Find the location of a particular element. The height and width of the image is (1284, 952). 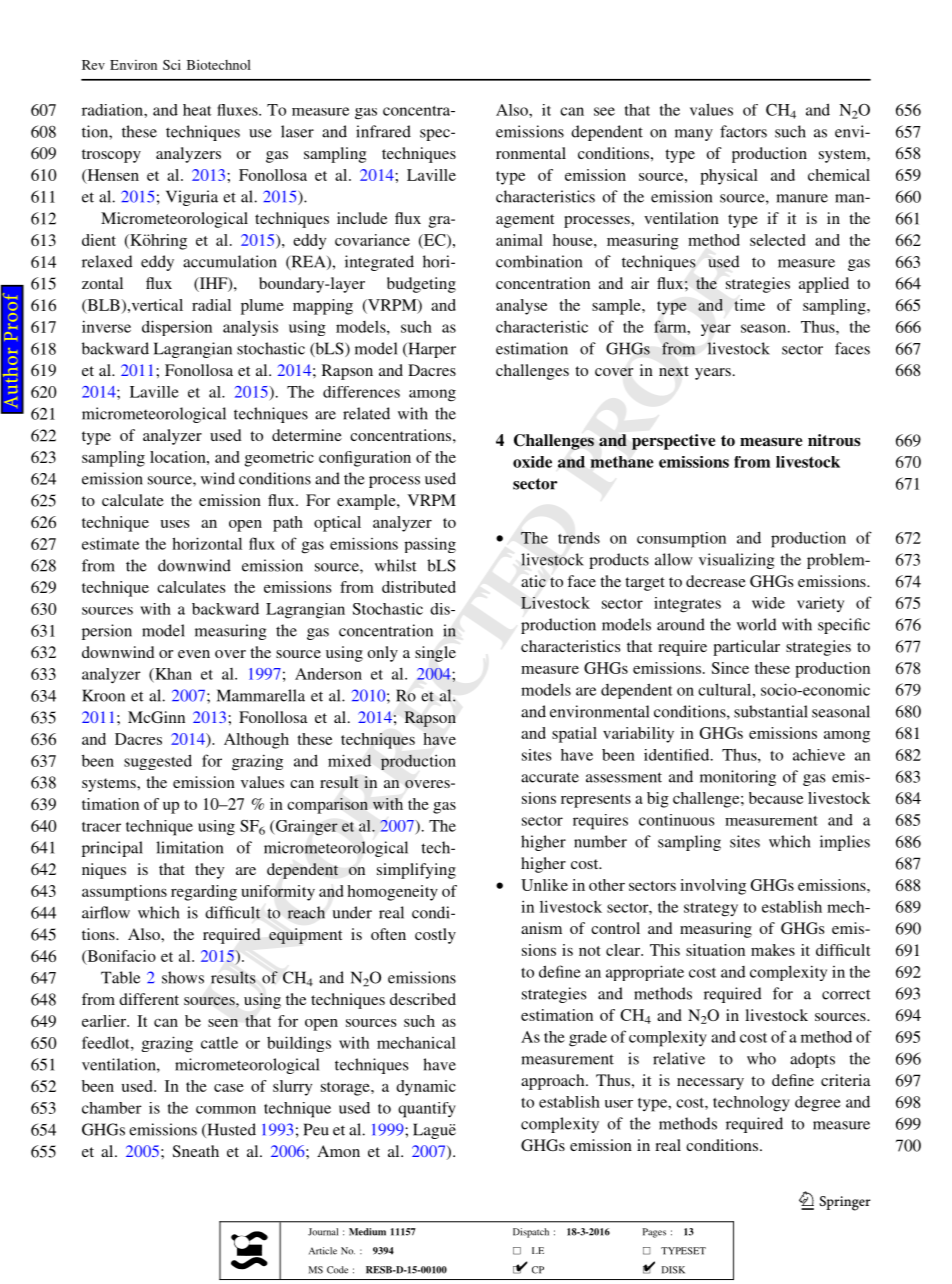

suggested is located at coordinates (158, 762).
